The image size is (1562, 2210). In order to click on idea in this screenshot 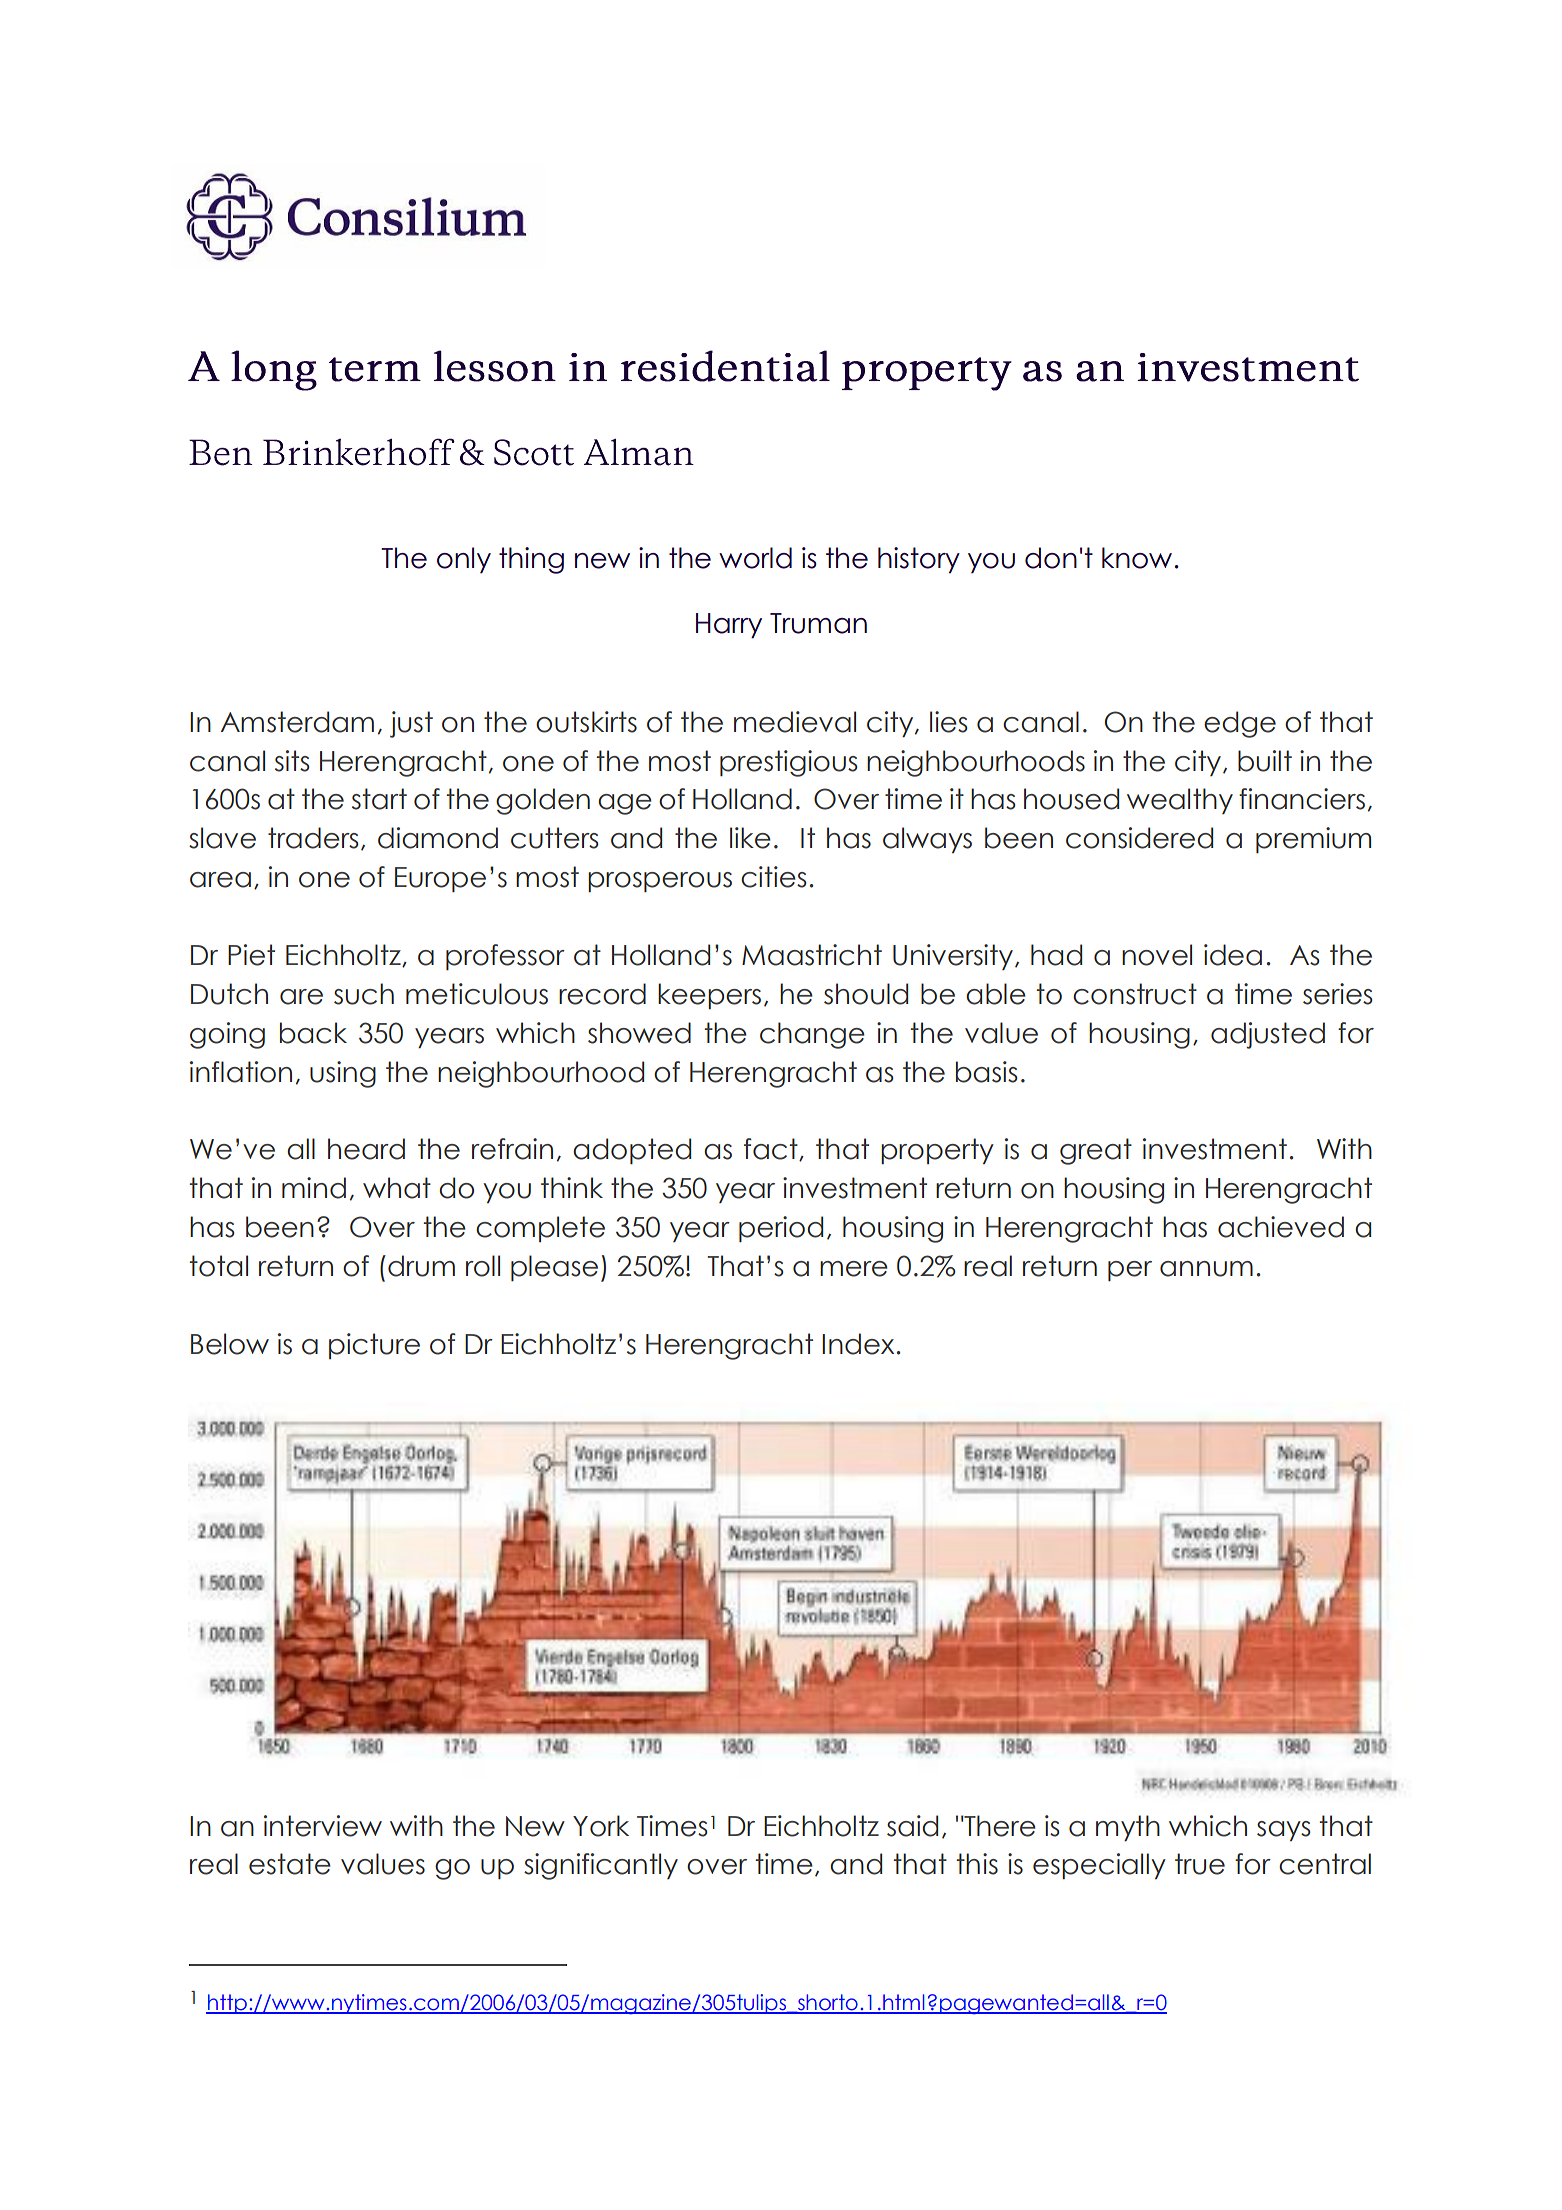, I will do `click(1233, 955)`.
